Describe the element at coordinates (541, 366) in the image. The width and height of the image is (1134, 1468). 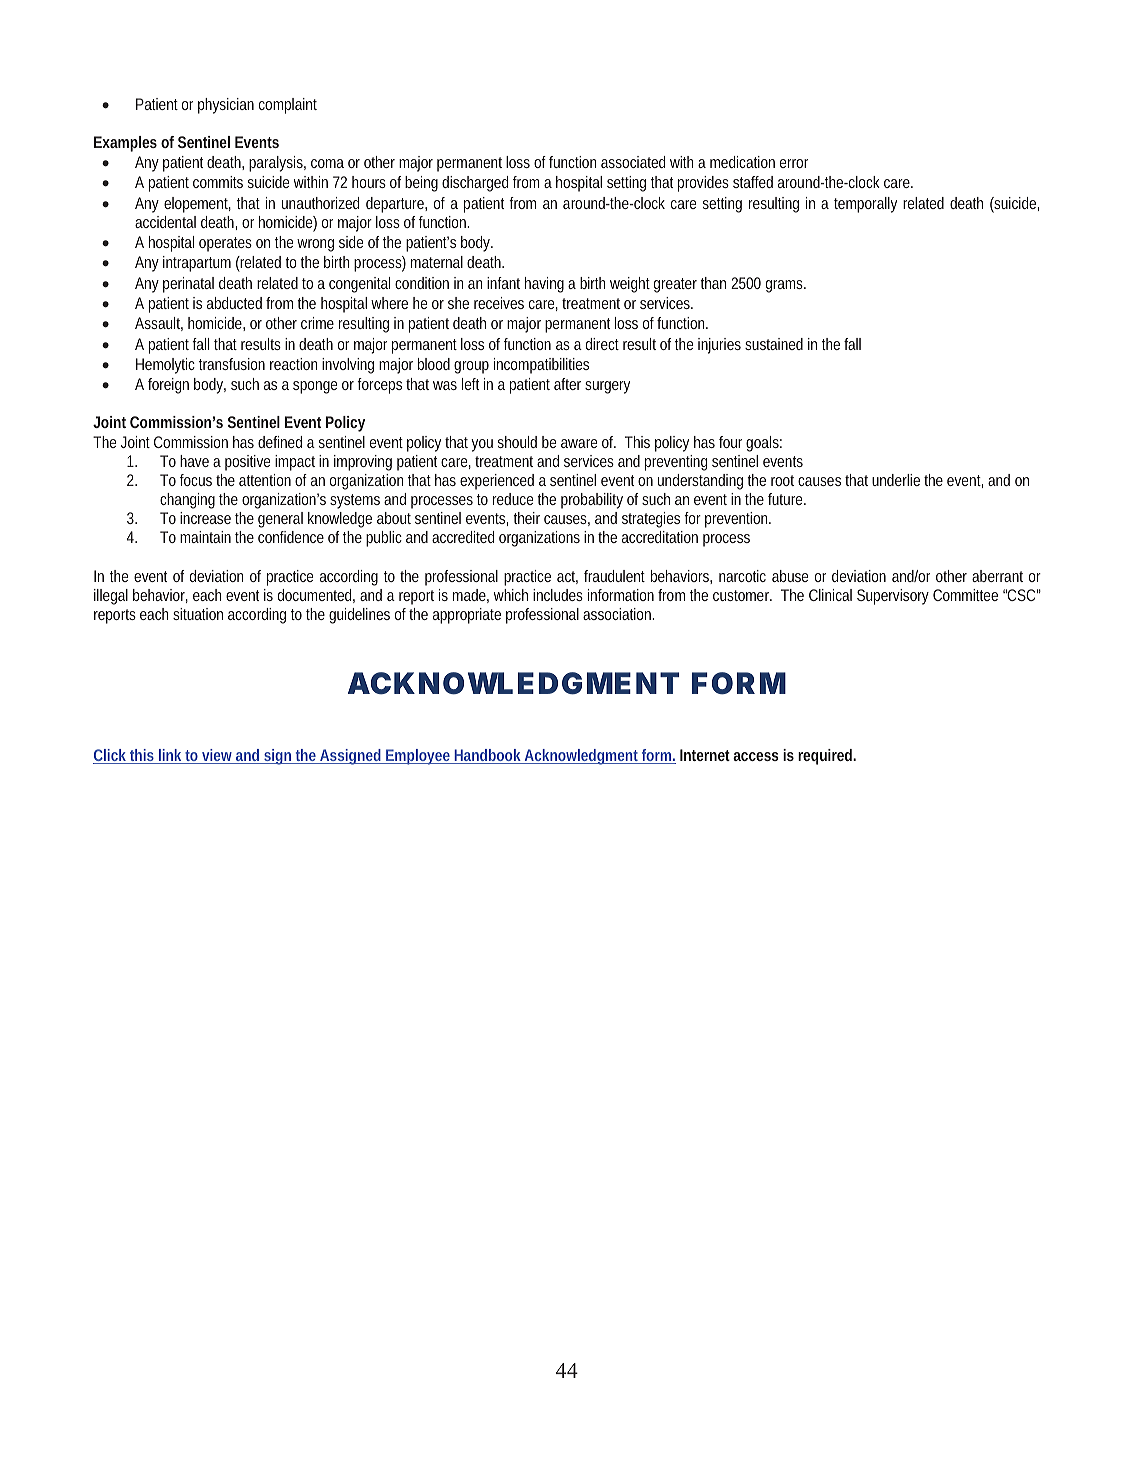
I see `incompatibilities` at that location.
